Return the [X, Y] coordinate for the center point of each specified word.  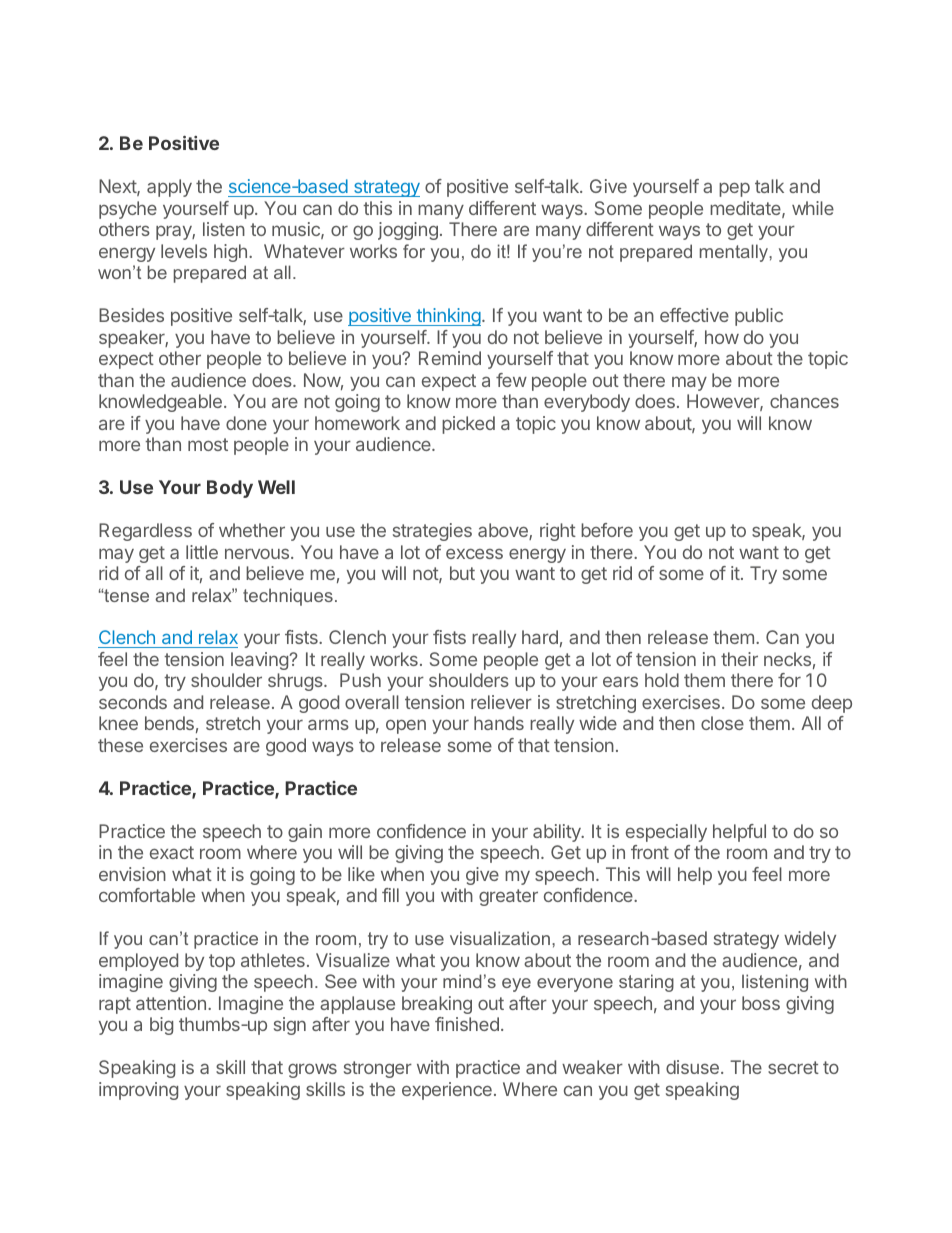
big [161, 1026]
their [739, 659]
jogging [408, 231]
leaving [260, 661]
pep [734, 190]
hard [540, 637]
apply [169, 188]
